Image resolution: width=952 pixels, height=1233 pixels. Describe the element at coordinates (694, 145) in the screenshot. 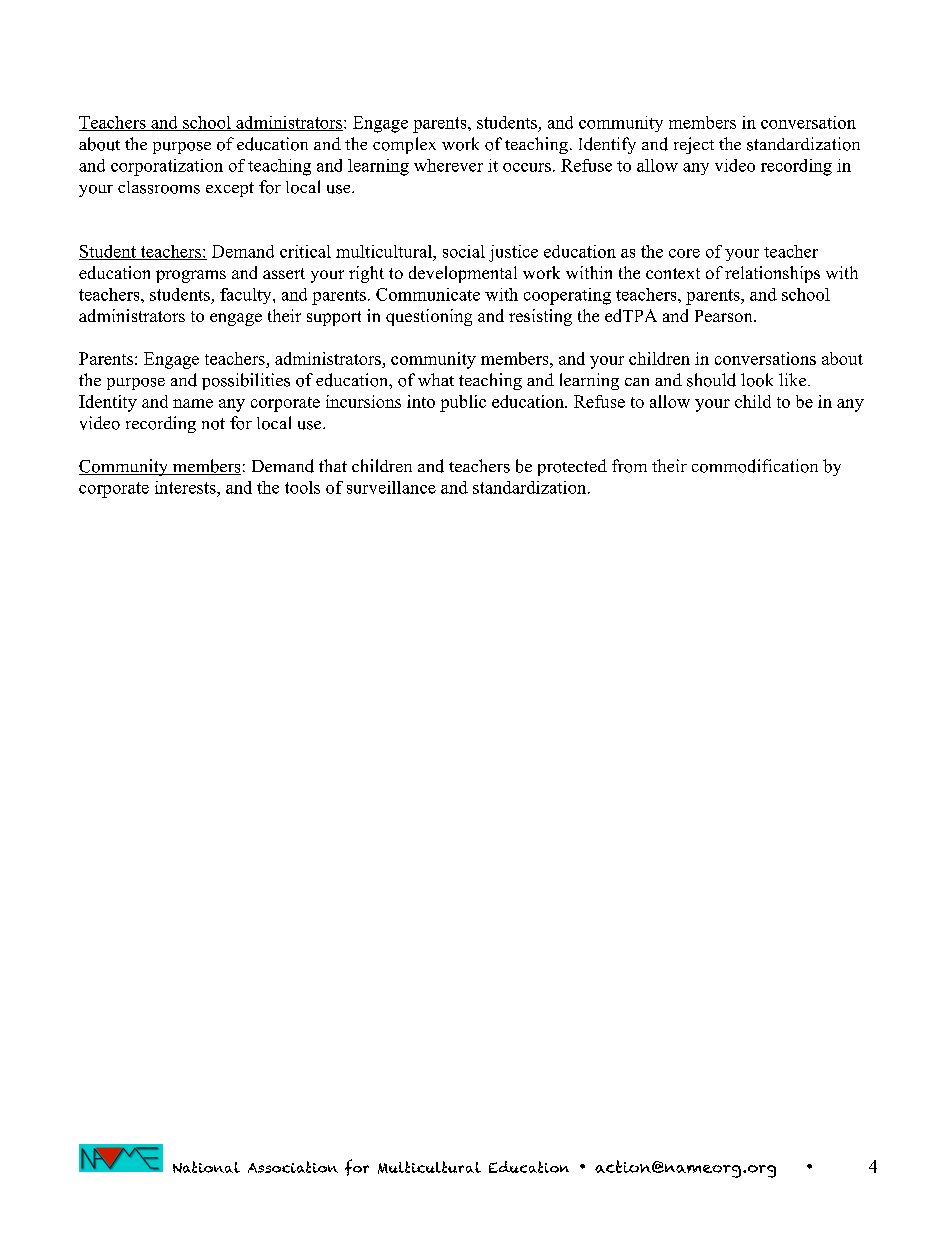

I see `reject` at that location.
